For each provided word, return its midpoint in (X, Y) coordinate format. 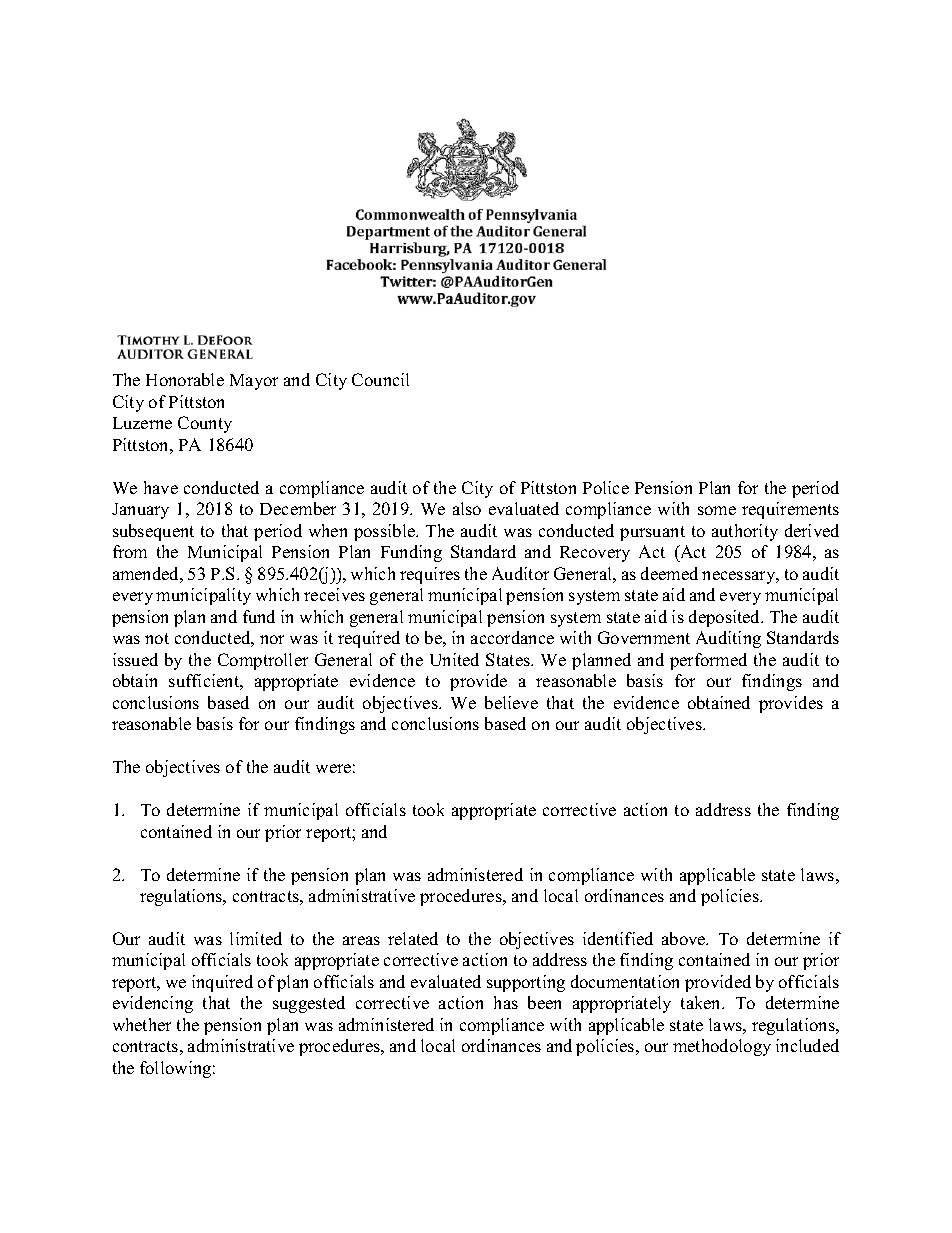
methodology (722, 1047)
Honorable (185, 379)
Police (606, 487)
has (506, 1002)
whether (142, 1024)
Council (380, 379)
